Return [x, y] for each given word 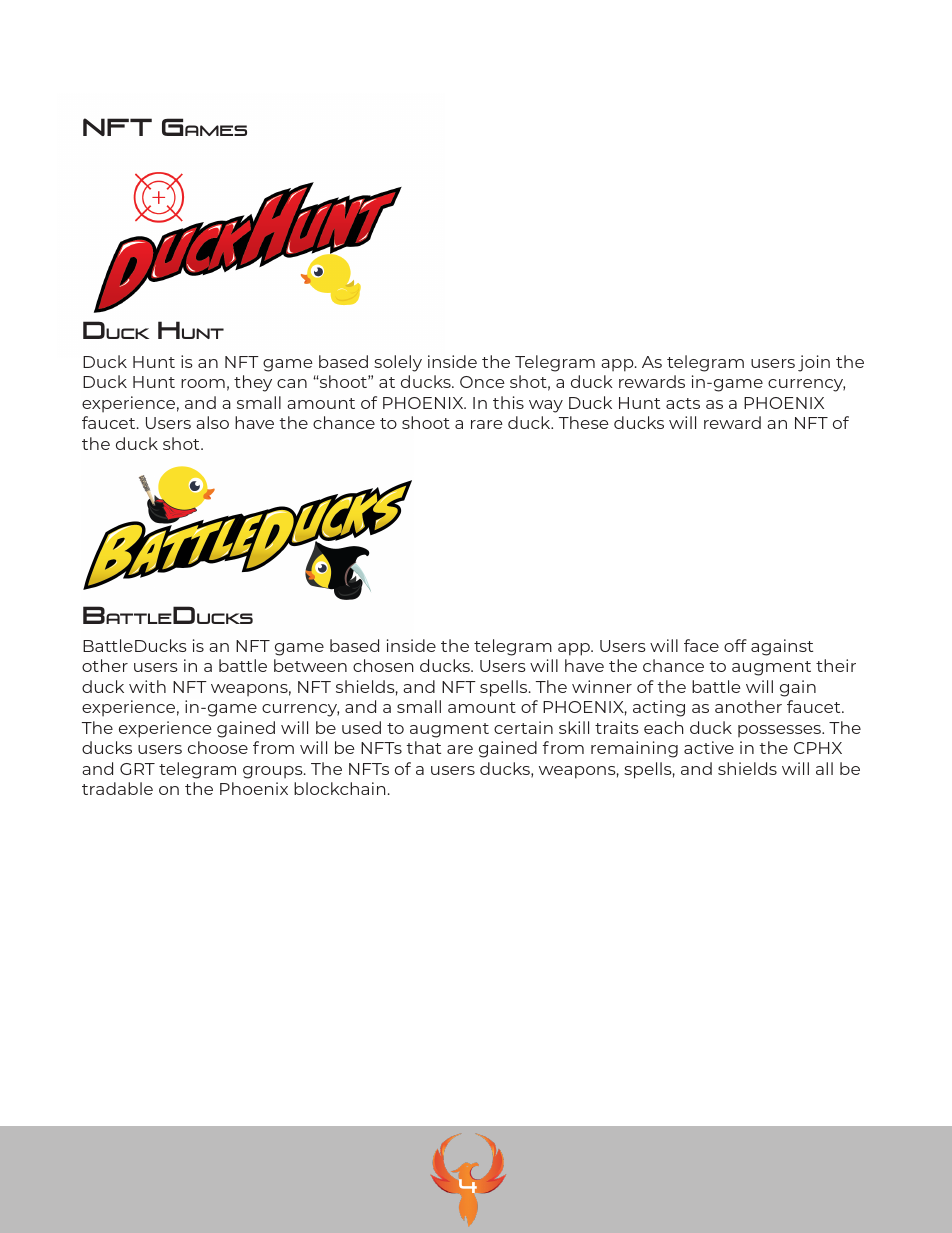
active [709, 747]
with [147, 686]
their [836, 665]
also [212, 422]
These [584, 422]
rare [487, 424]
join [814, 363]
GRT [137, 769]
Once [482, 382]
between [310, 665]
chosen [383, 665]
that [424, 747]
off [735, 645]
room [203, 383]
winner [602, 686]
